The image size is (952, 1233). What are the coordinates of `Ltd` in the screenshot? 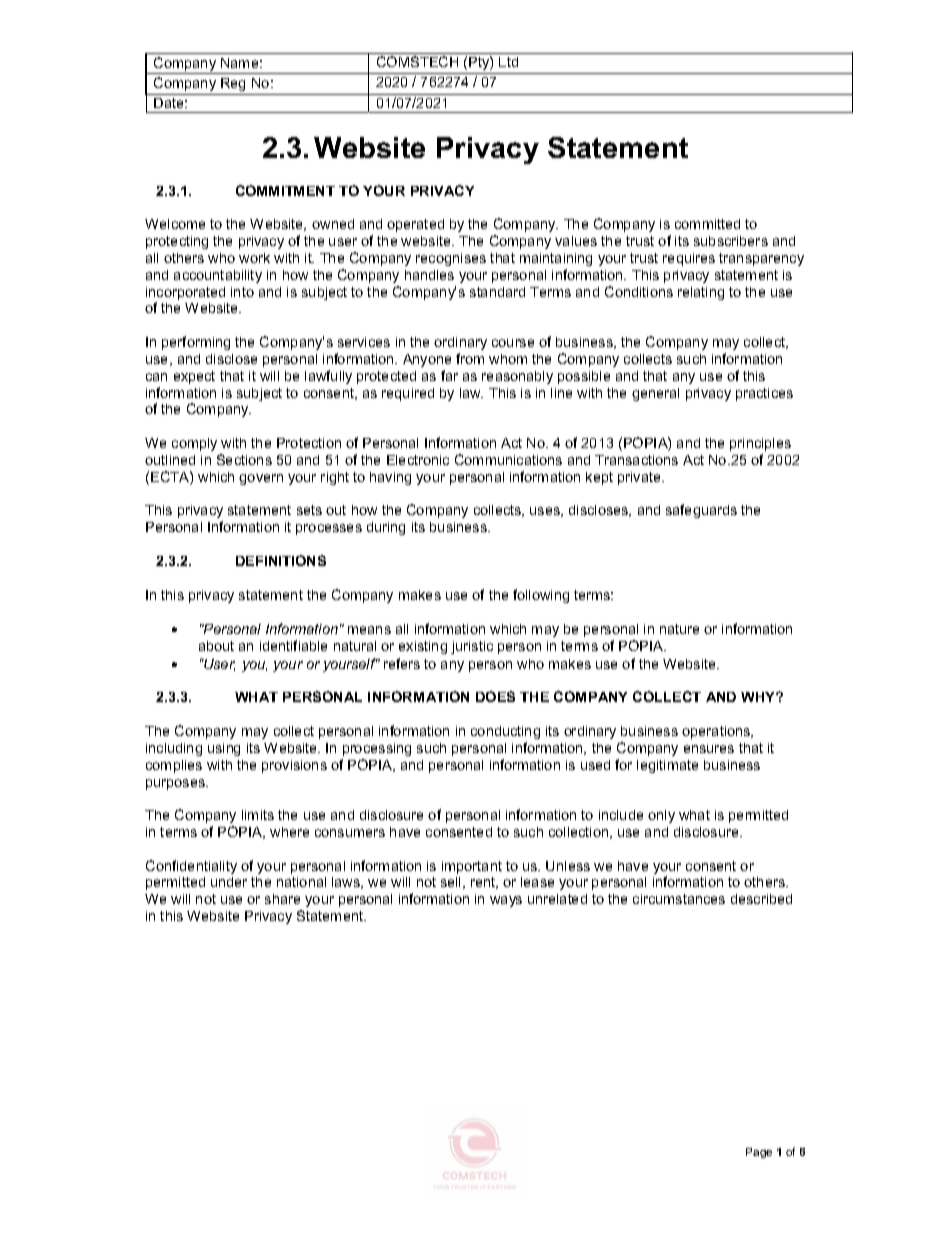 It's located at (508, 62).
